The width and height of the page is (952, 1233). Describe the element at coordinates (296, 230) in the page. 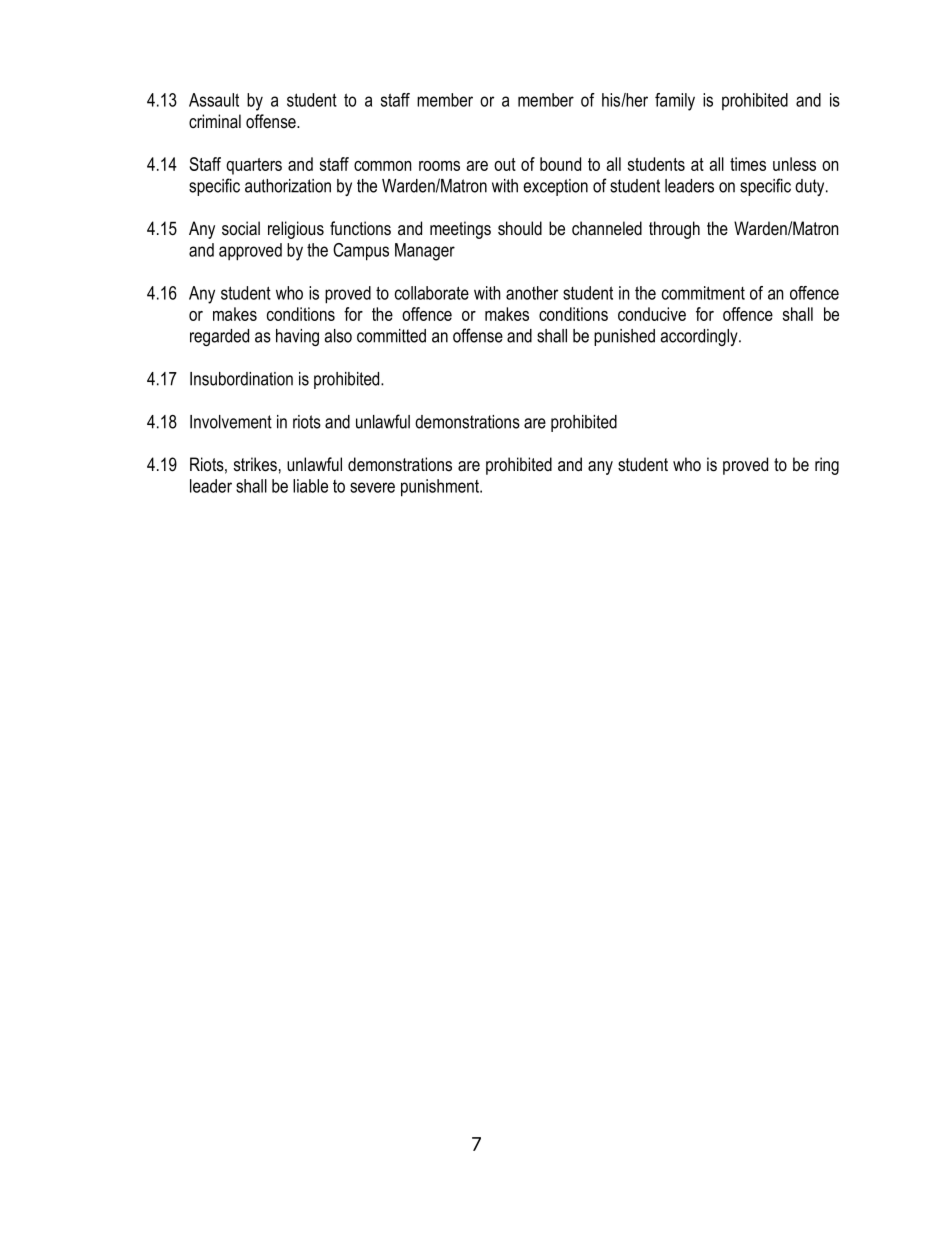

I see `religious` at that location.
